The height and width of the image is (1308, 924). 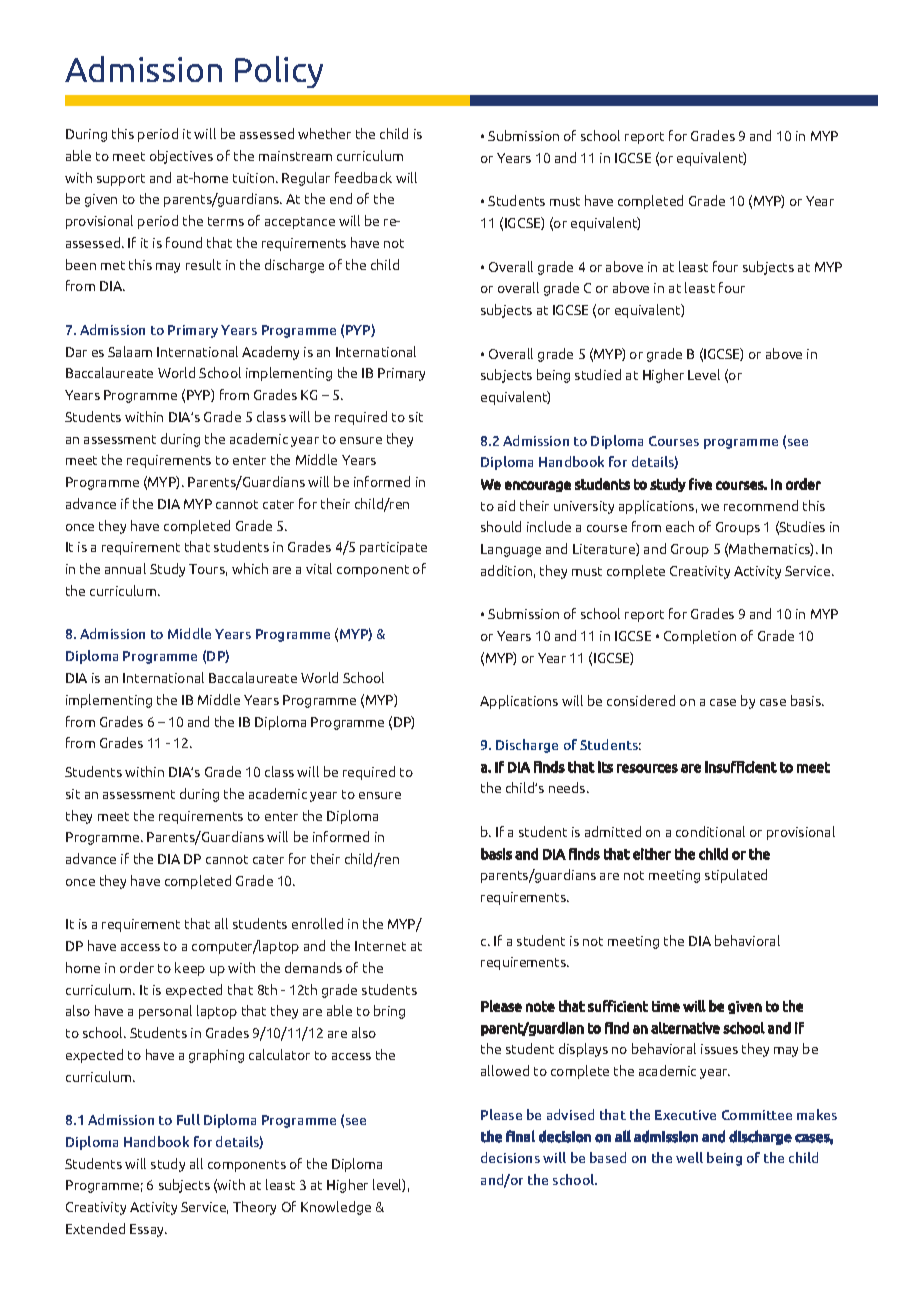 What do you see at coordinates (363, 177) in the image?
I see `feedback` at bounding box center [363, 177].
